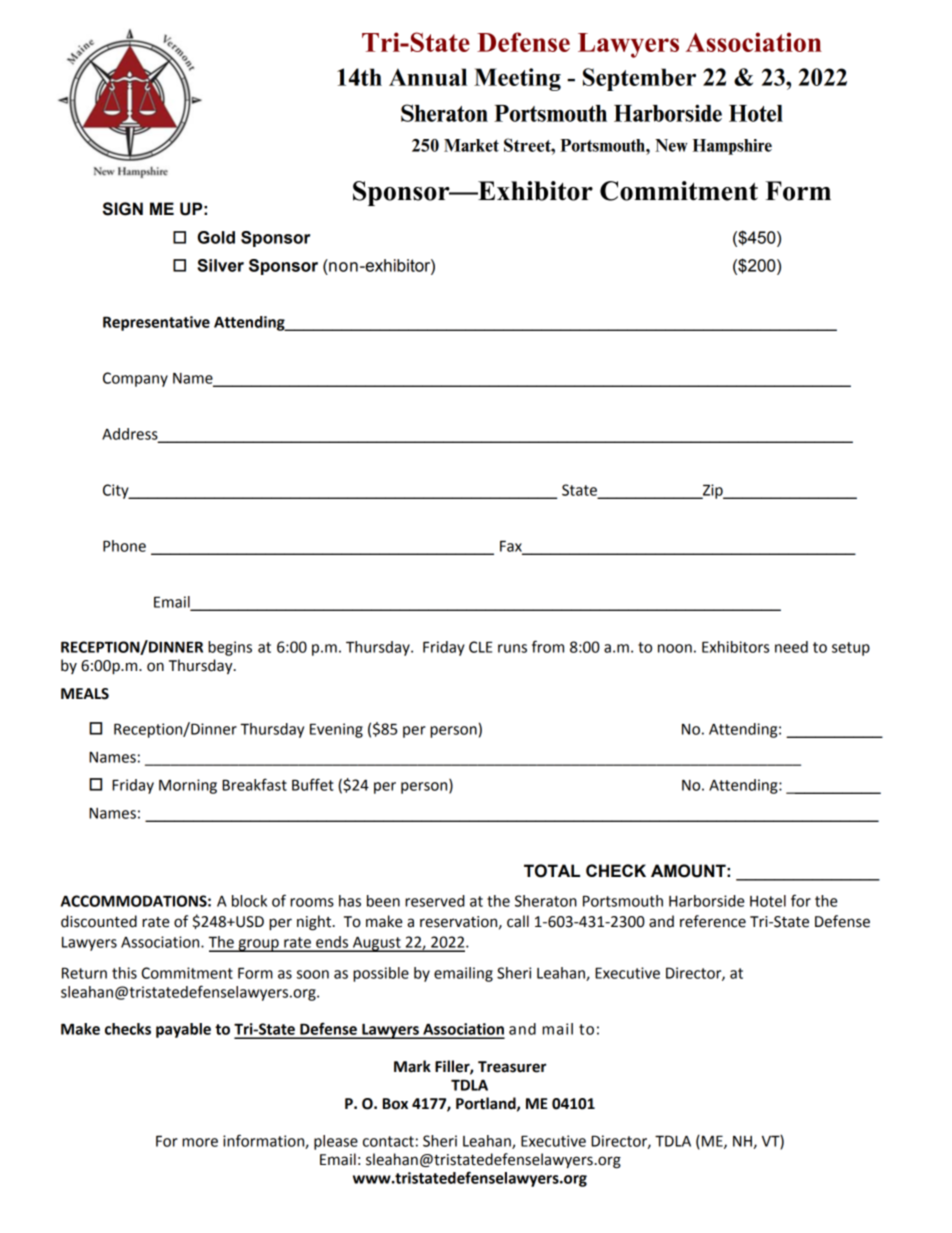  Describe the element at coordinates (512, 1067) in the screenshot. I see `Treasurer` at that location.
